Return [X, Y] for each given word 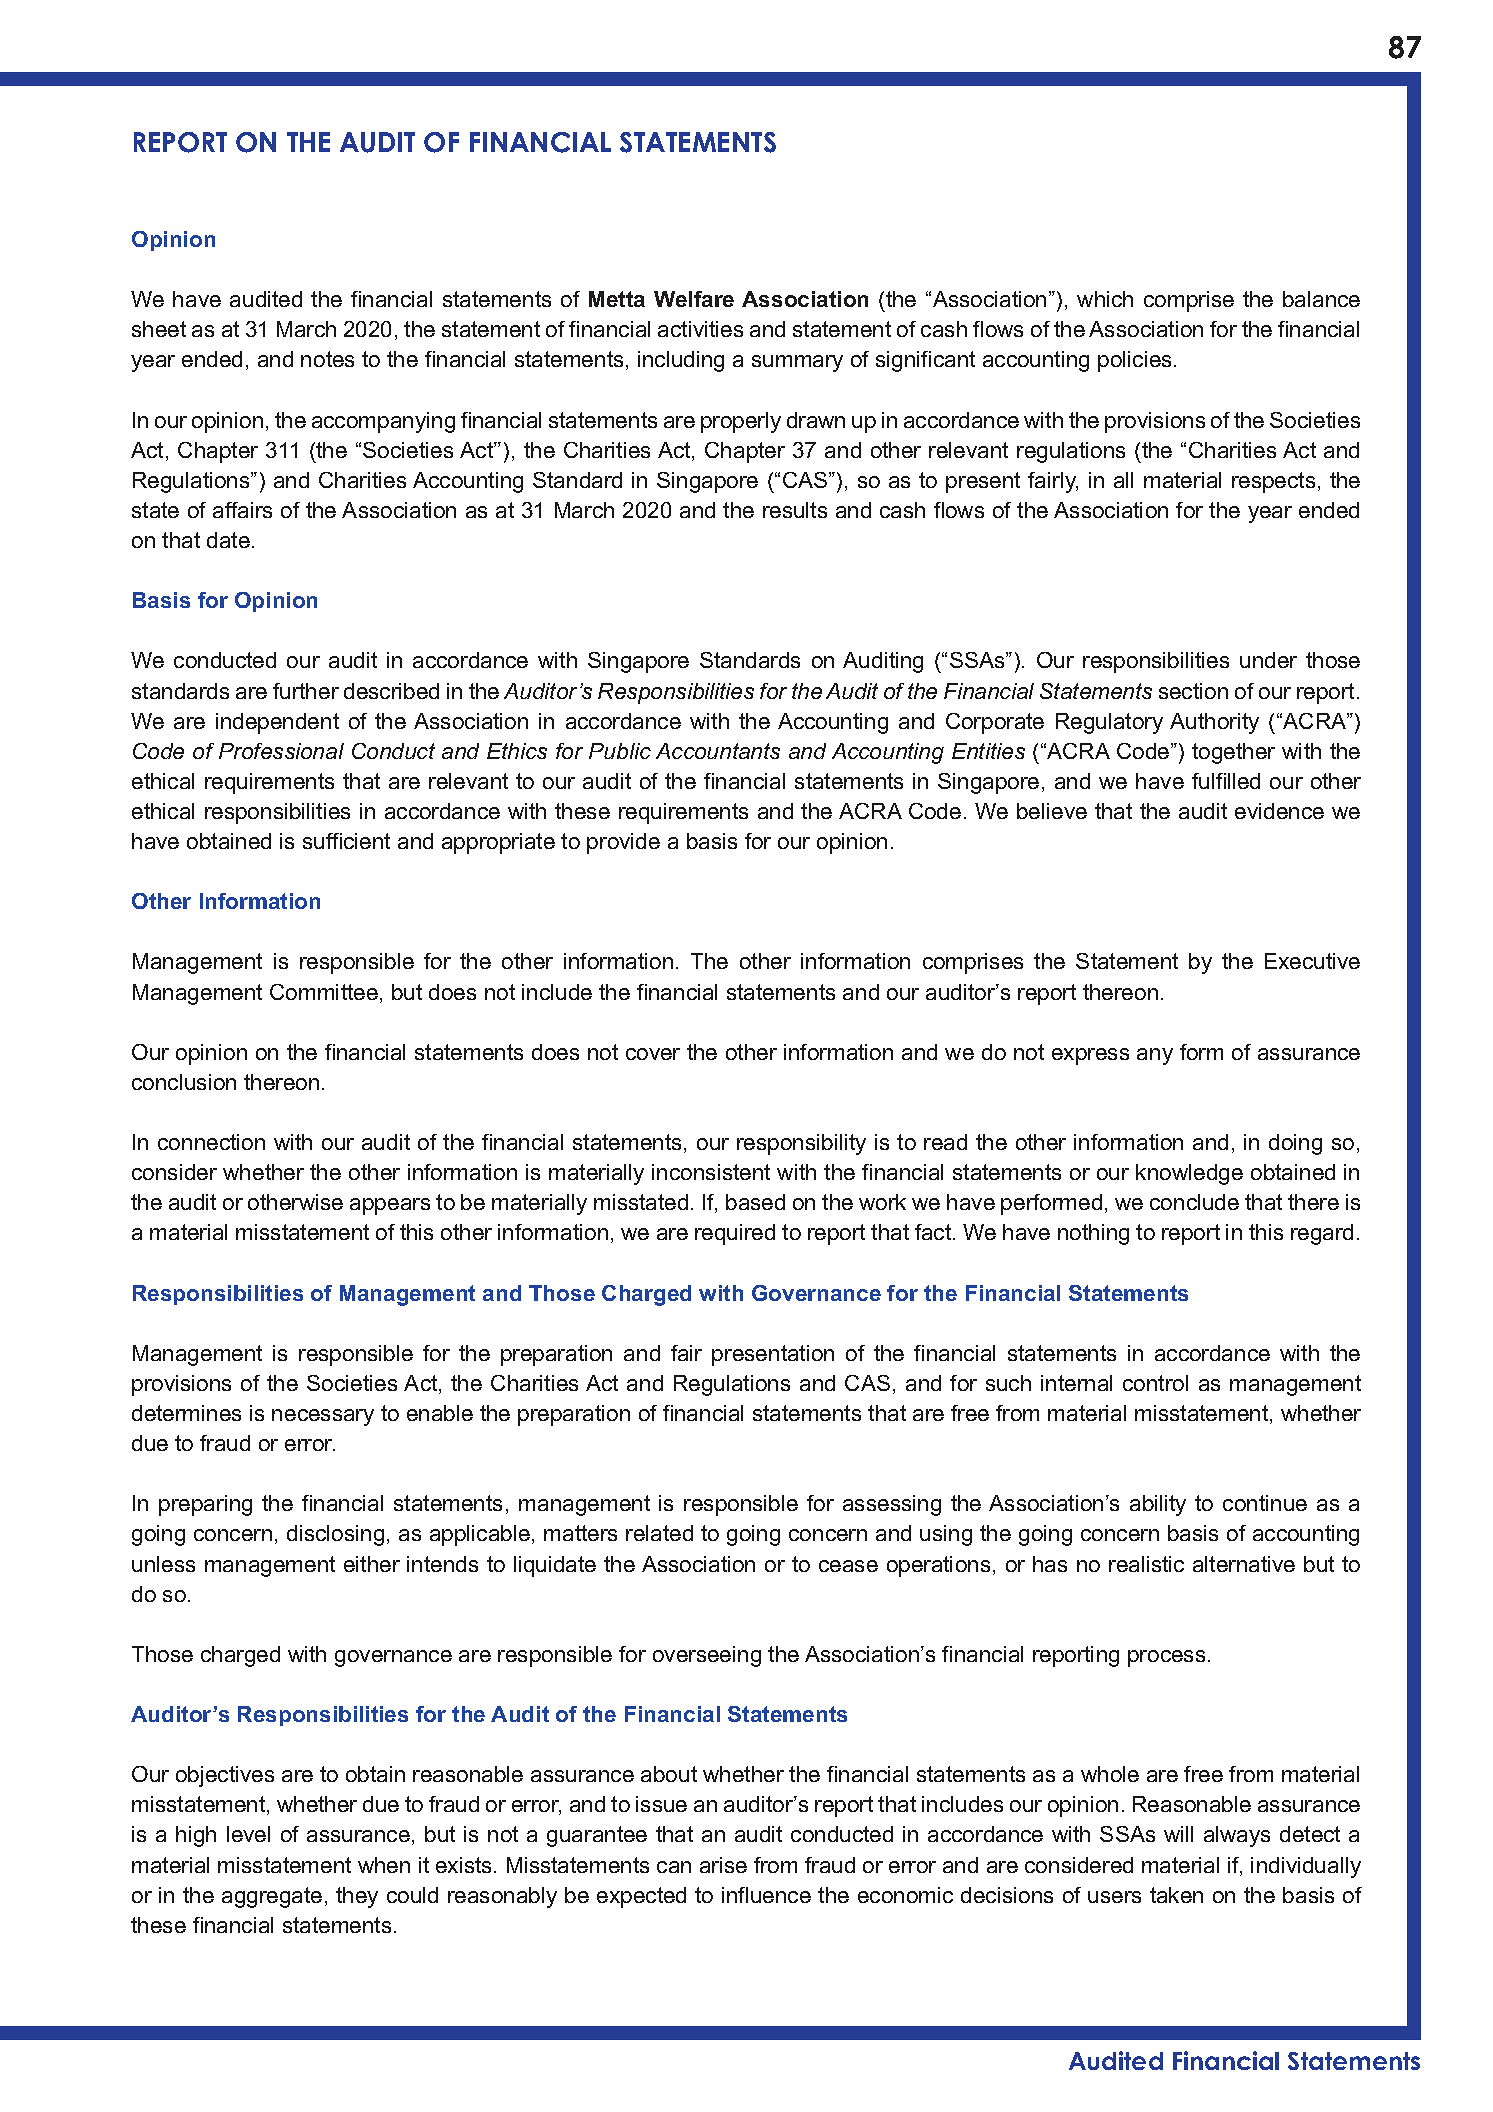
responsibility [801, 1144]
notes [327, 359]
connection [211, 1142]
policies [1134, 361]
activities [700, 329]
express [1090, 1056]
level [248, 1834]
